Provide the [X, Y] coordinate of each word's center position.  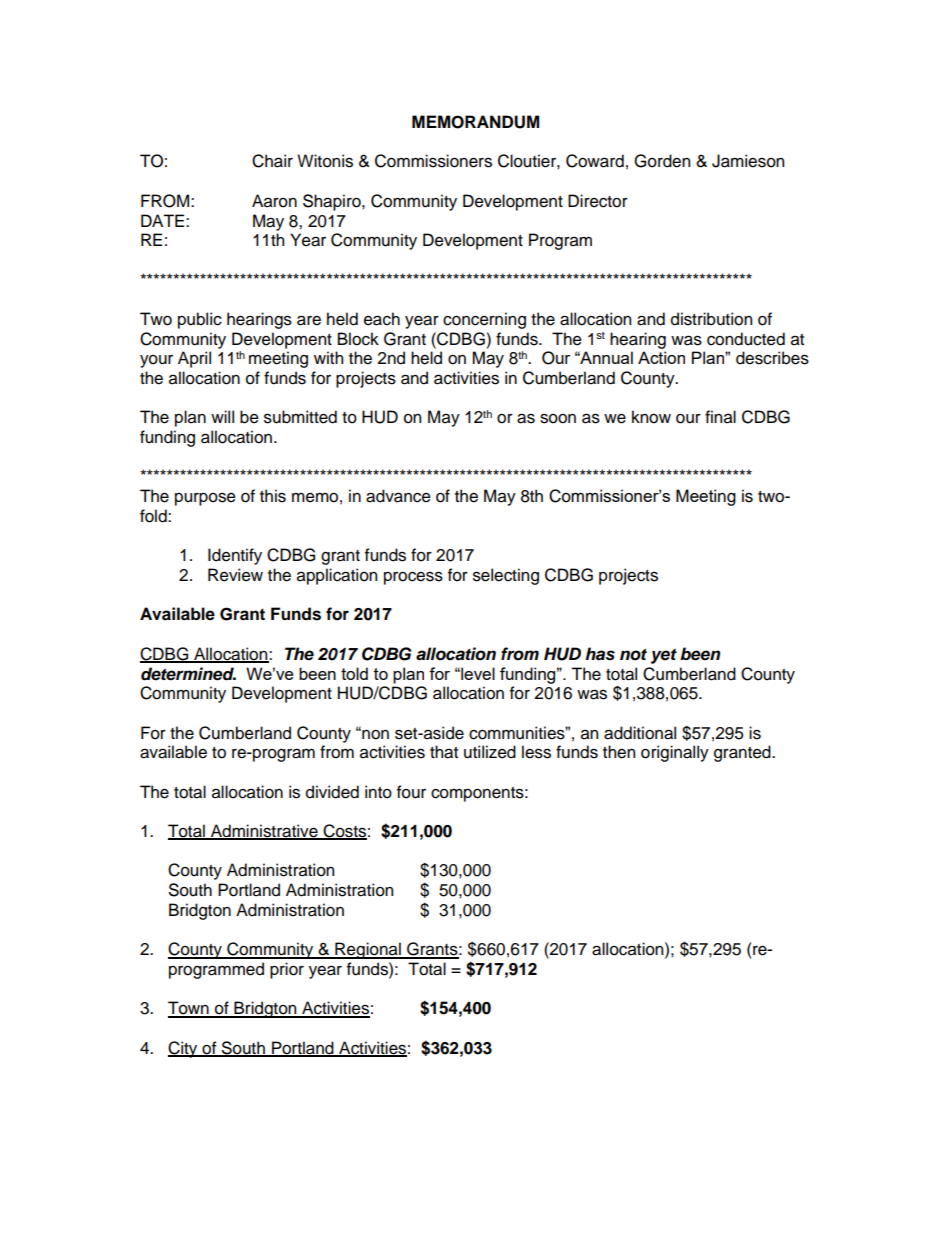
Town [189, 1009]
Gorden [662, 161]
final [720, 417]
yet [664, 656]
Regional [368, 950]
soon [558, 419]
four [411, 792]
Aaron [274, 201]
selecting [506, 576]
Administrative [264, 832]
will [222, 416]
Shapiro [333, 202]
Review [235, 575]
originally [675, 753]
